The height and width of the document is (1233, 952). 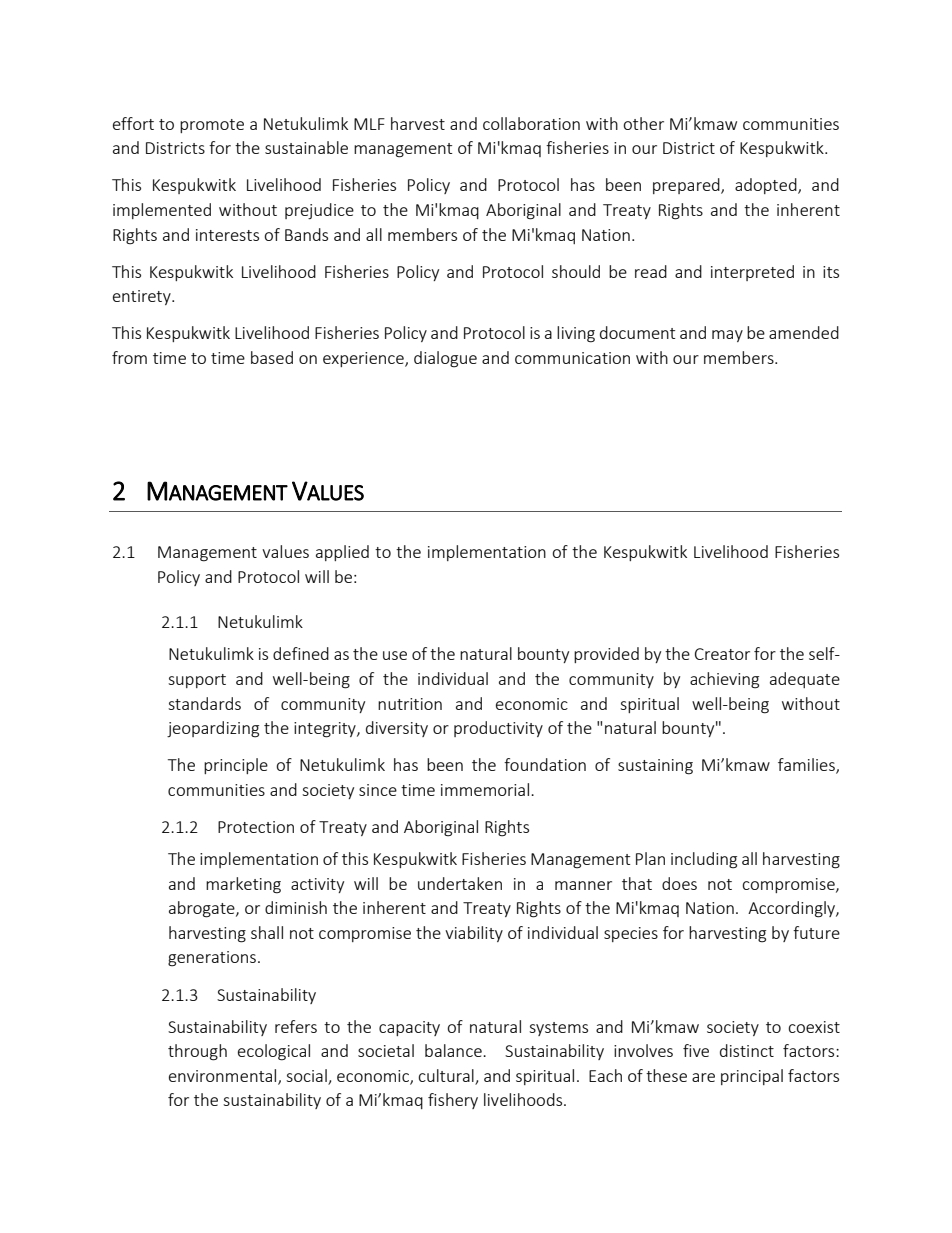 I want to click on environmental, so click(x=224, y=1077).
